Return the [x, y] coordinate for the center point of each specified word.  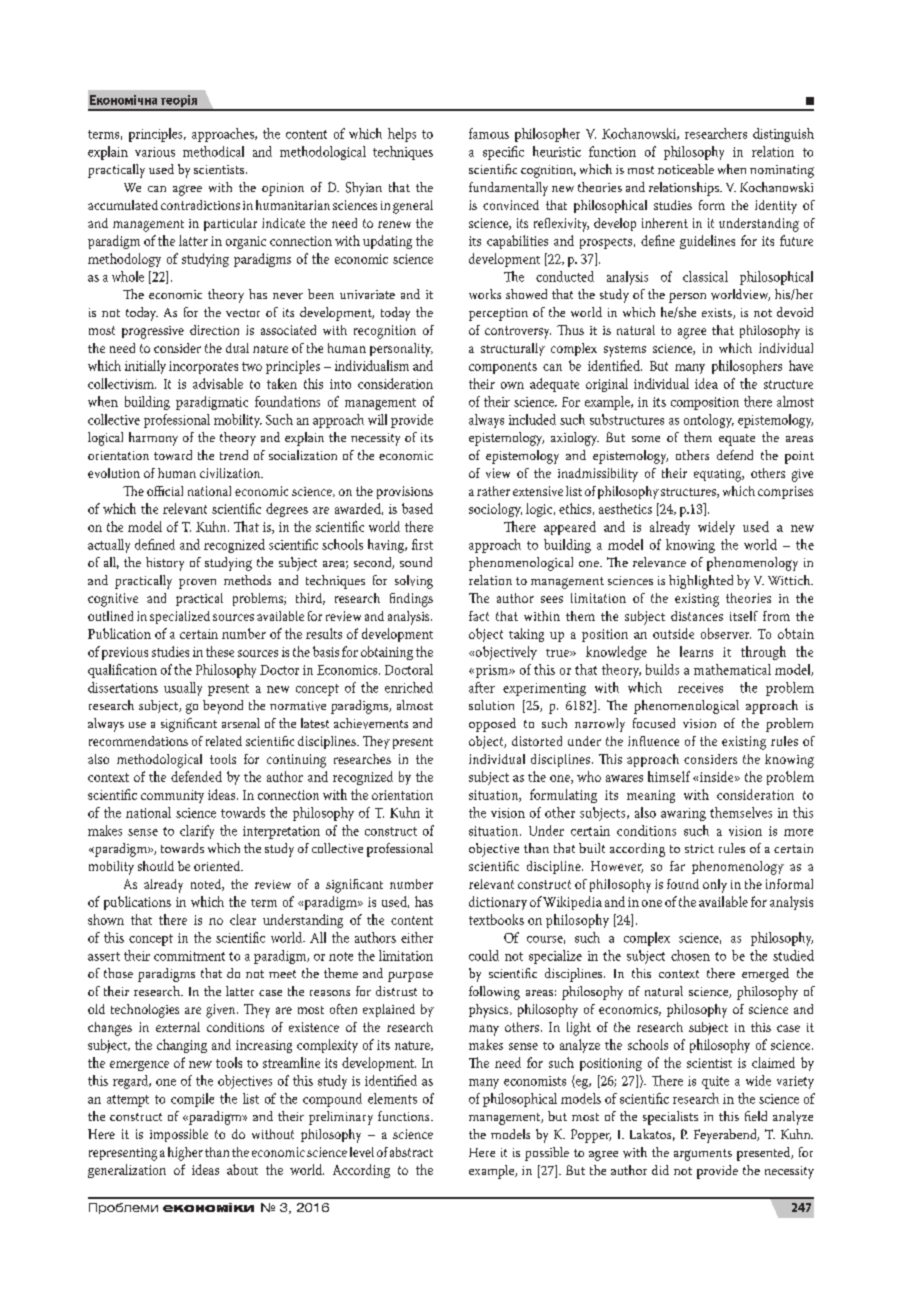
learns [696, 651]
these [220, 651]
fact [479, 616]
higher [185, 1154]
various [155, 152]
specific [503, 153]
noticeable [686, 169]
